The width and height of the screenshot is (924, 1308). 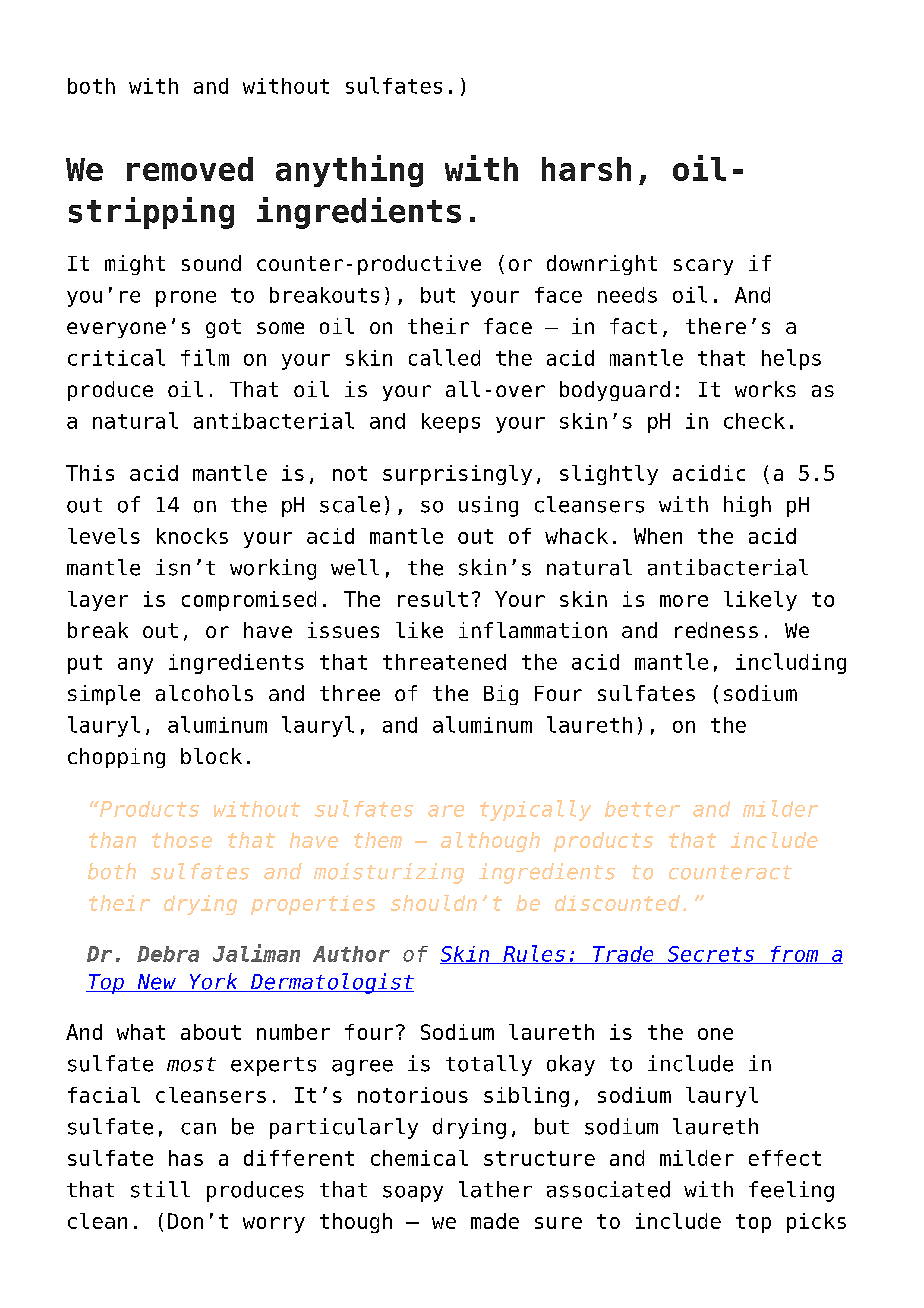 I want to click on anything, so click(x=349, y=171).
